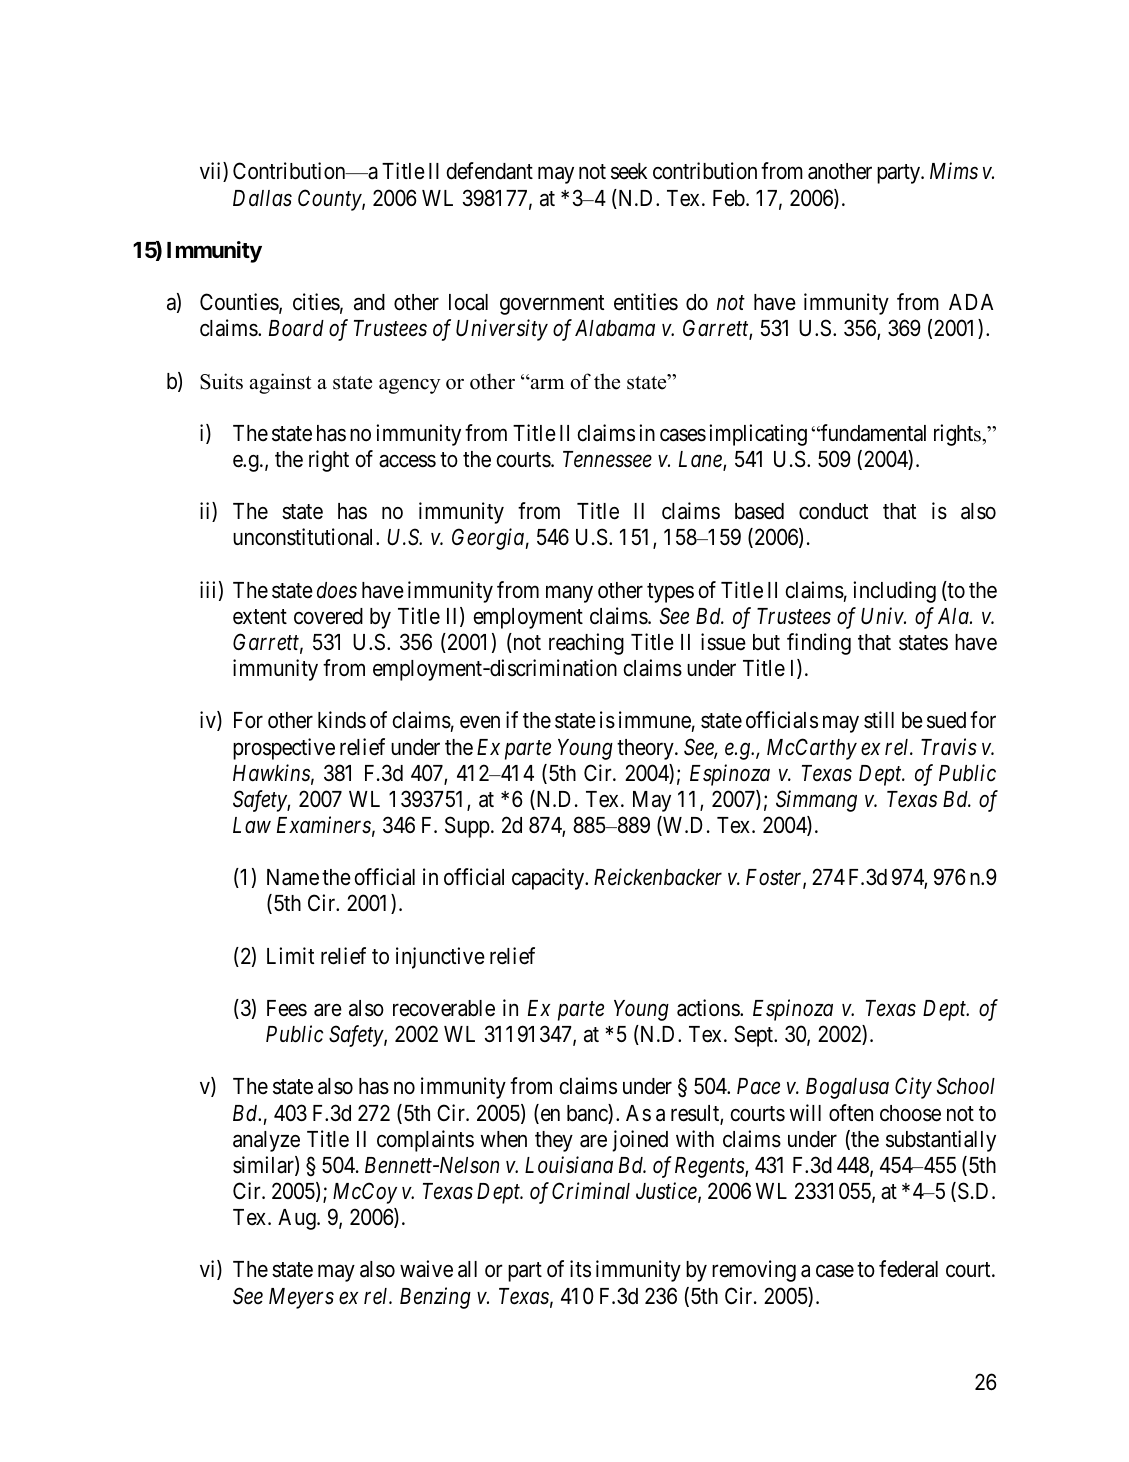 The height and width of the screenshot is (1462, 1129). What do you see at coordinates (646, 749) in the screenshot?
I see `theory` at bounding box center [646, 749].
